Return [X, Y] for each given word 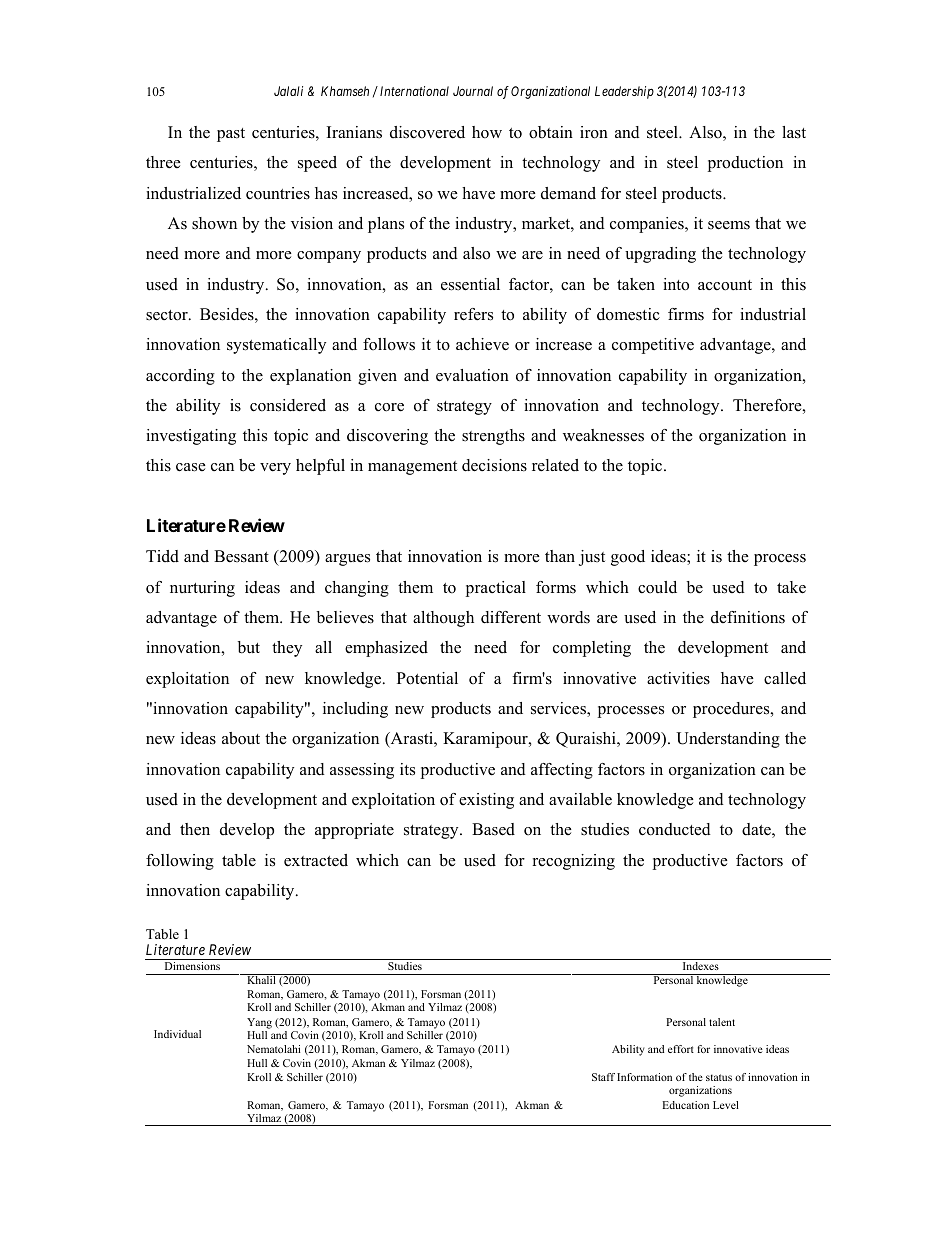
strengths [493, 437]
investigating [191, 437]
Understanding [728, 740]
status [719, 1077]
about [241, 738]
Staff [603, 1077]
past [231, 135]
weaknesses [603, 435]
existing [486, 801]
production [745, 164]
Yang [259, 1023]
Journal [473, 91]
